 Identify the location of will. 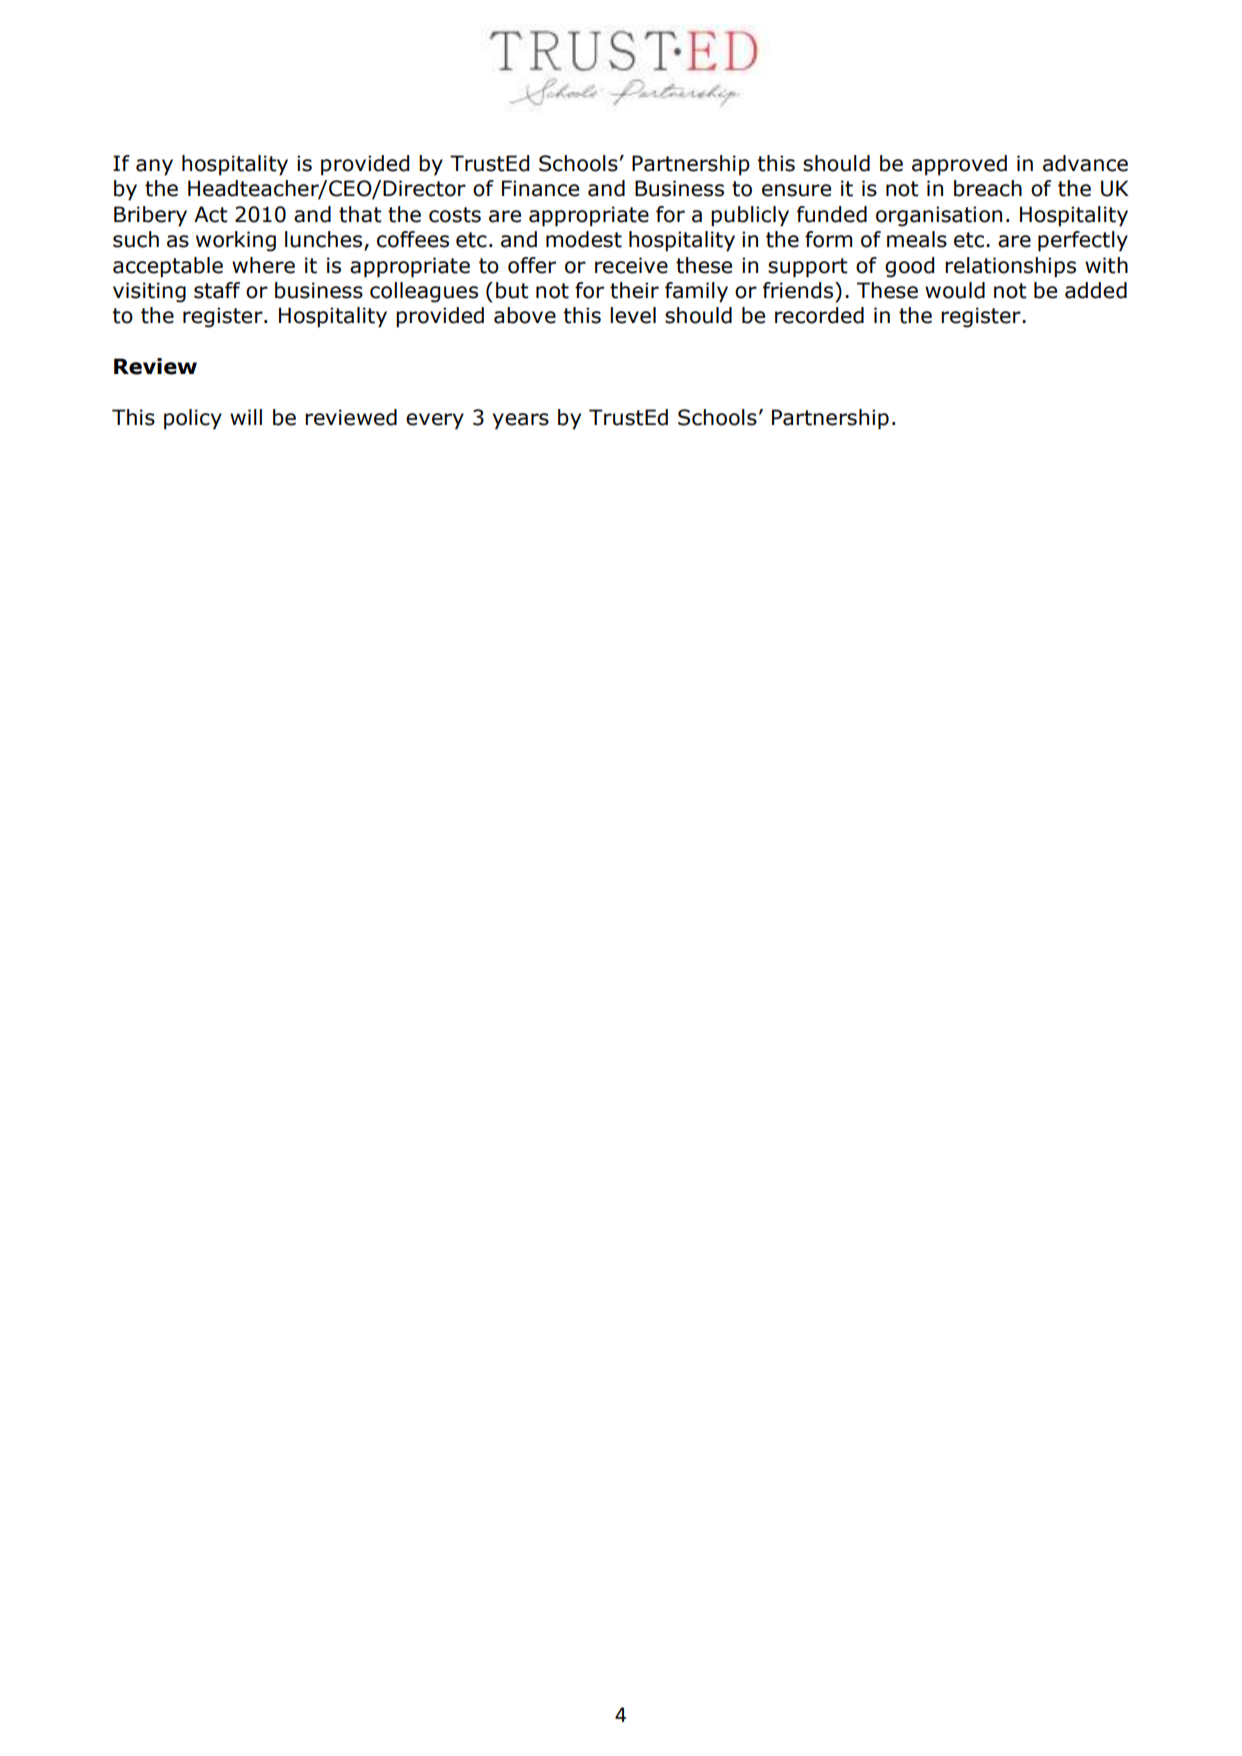
(246, 417).
